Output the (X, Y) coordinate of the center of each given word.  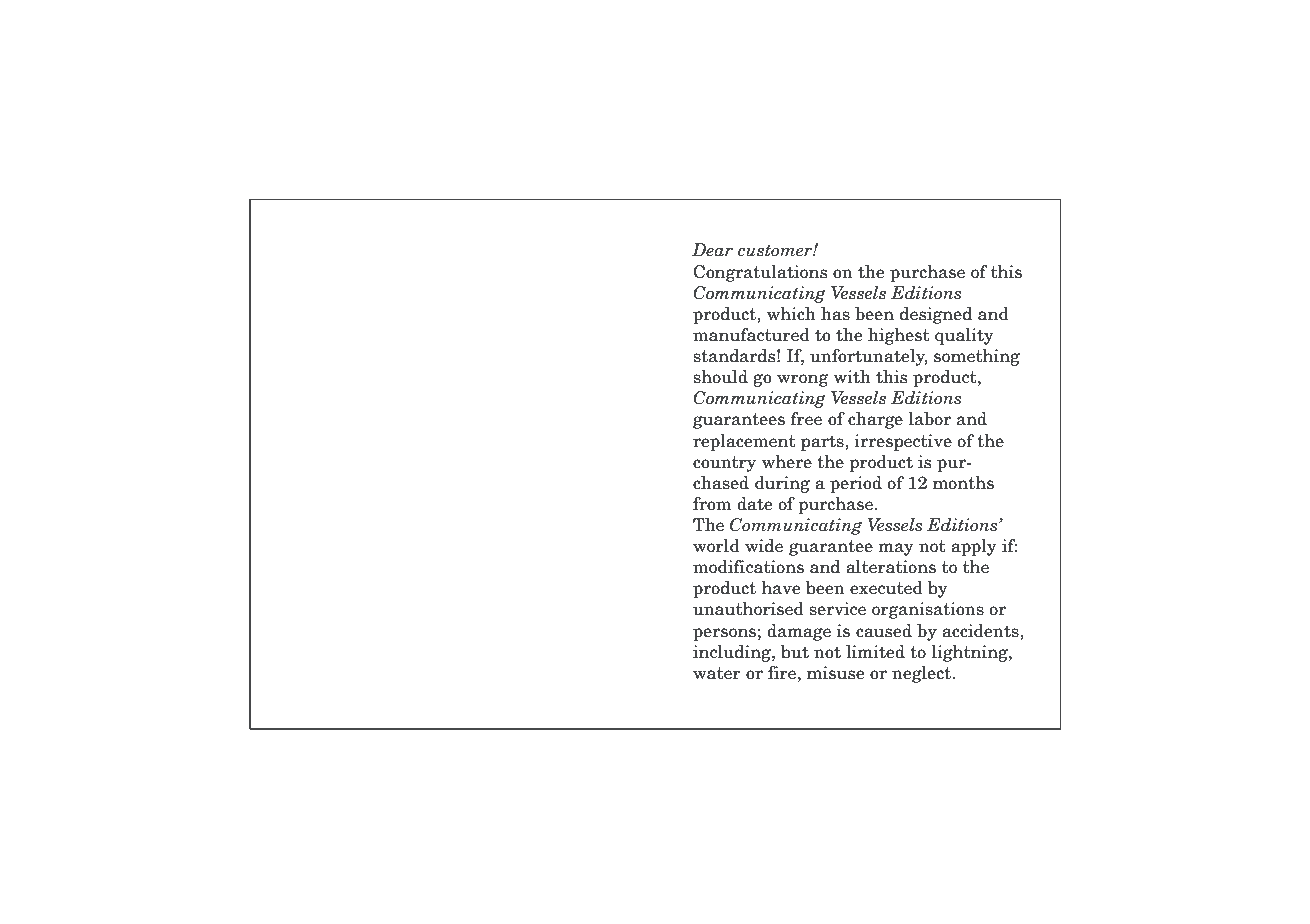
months (963, 483)
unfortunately (869, 357)
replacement (744, 442)
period (856, 484)
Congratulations (760, 273)
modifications (748, 567)
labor (930, 419)
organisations (928, 610)
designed (936, 315)
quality (964, 336)
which (791, 314)
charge (875, 420)
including (733, 653)
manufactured (751, 335)
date (755, 504)
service (837, 609)
